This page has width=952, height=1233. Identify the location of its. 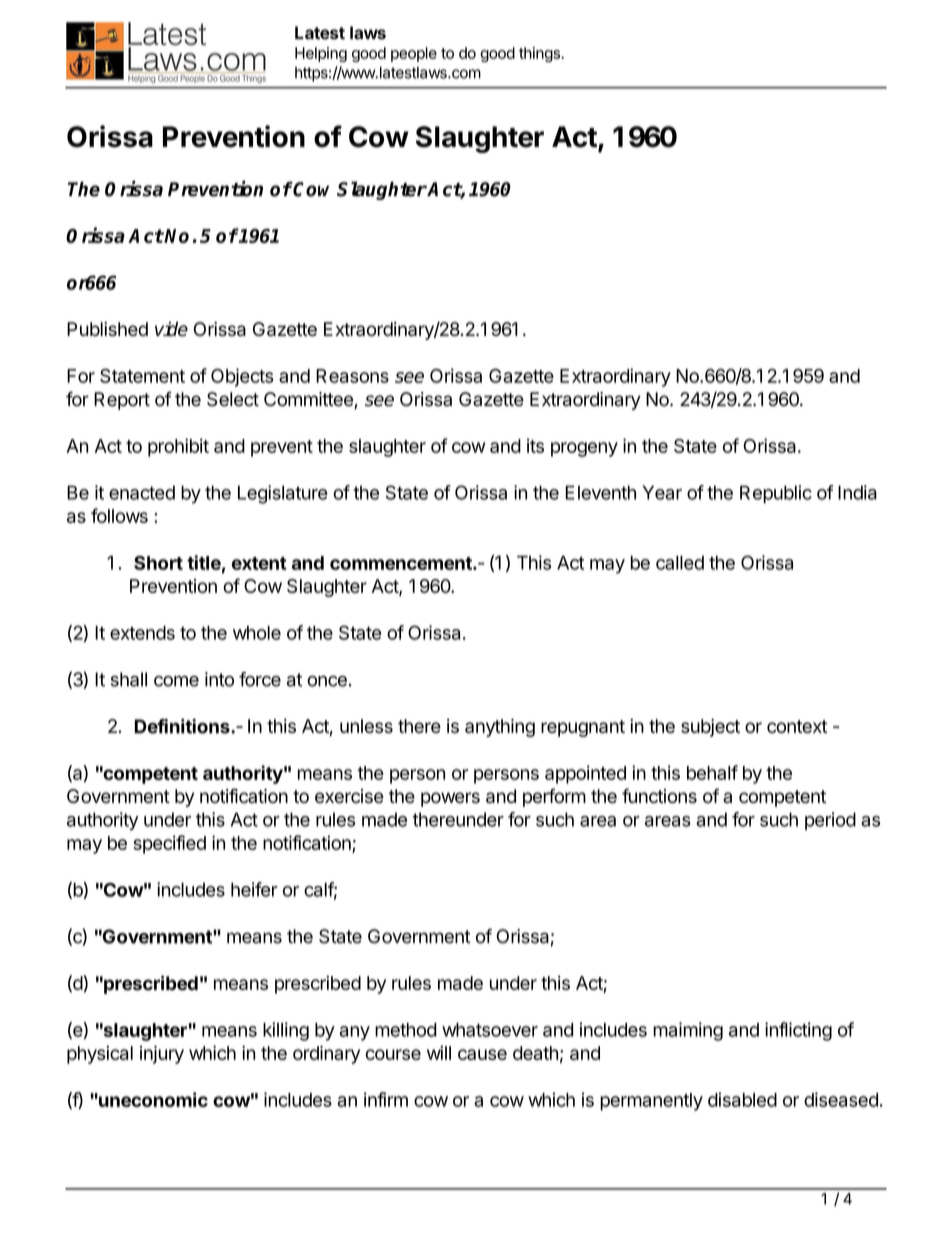
(535, 445).
